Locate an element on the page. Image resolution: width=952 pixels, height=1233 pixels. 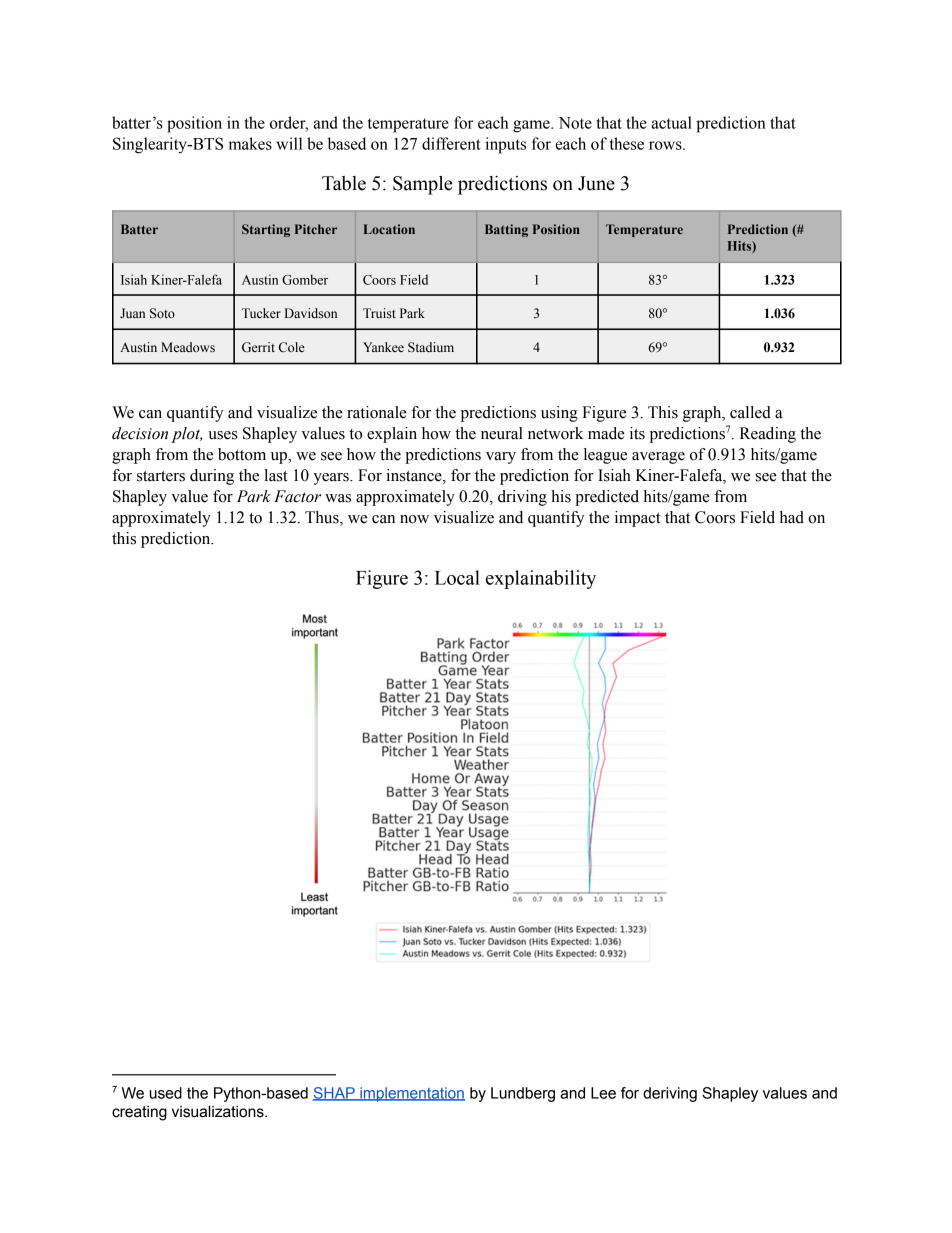
Thus is located at coordinates (323, 518).
